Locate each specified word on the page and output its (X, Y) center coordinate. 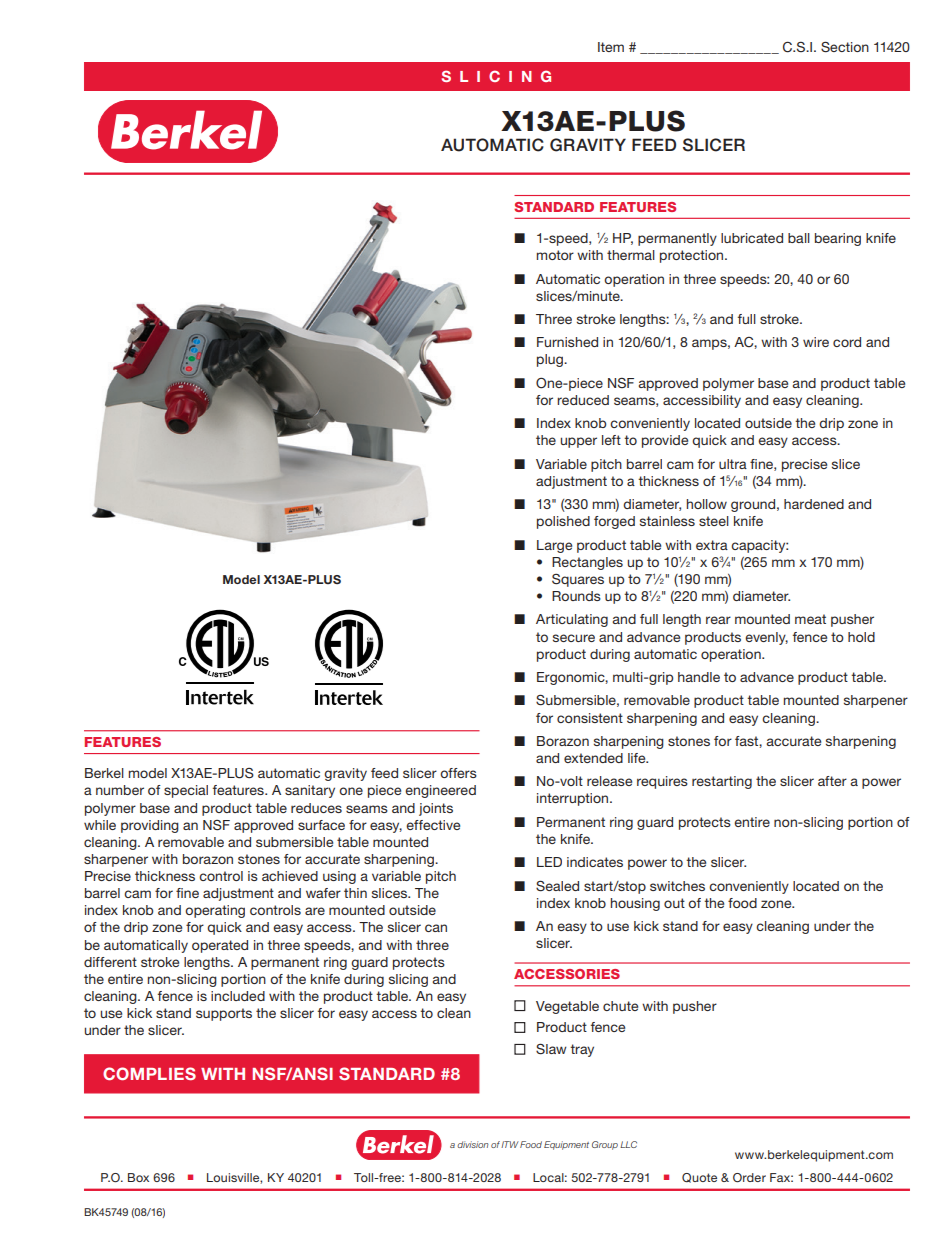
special (186, 791)
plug (551, 360)
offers (458, 773)
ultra (733, 464)
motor (555, 255)
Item (611, 47)
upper (579, 442)
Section (845, 47)
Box (138, 1177)
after (832, 781)
